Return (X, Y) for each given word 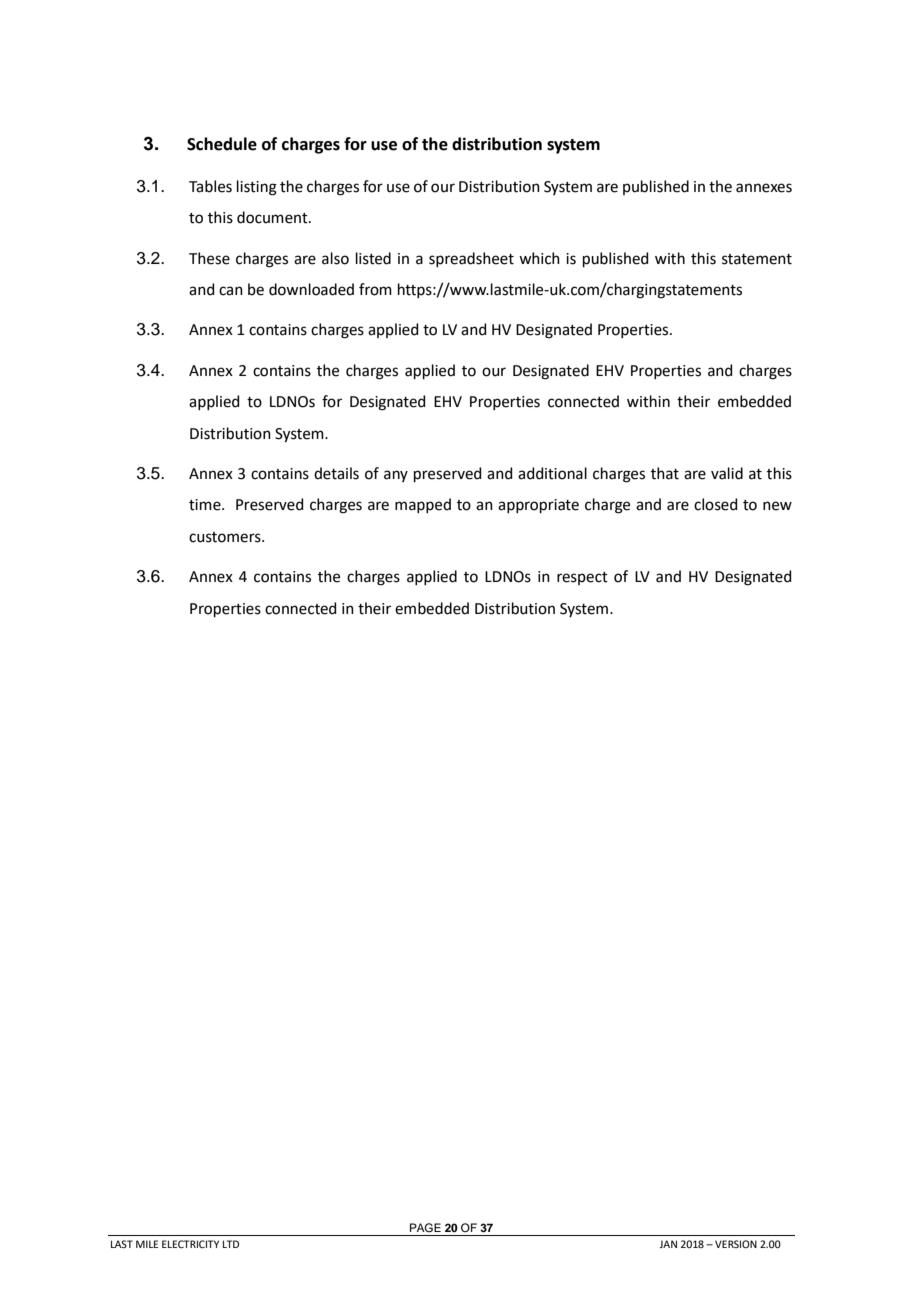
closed (716, 504)
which (539, 258)
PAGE (425, 1227)
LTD (231, 1244)
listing (257, 188)
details (336, 473)
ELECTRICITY (190, 1244)
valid (727, 473)
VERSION (736, 1244)
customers (226, 537)
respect (582, 578)
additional (552, 473)
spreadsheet (471, 259)
